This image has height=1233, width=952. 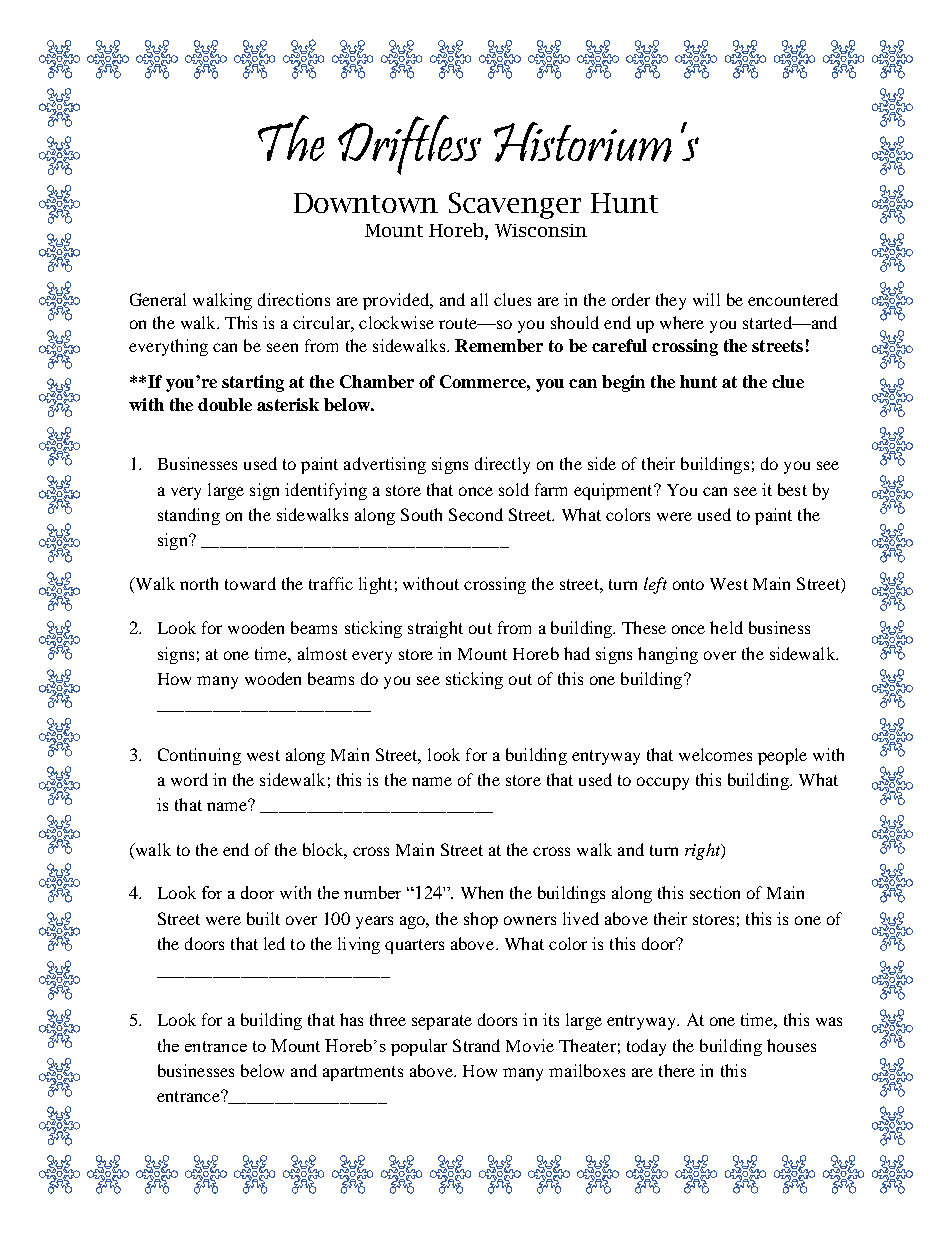 What do you see at coordinates (706, 299) in the image?
I see `will` at bounding box center [706, 299].
